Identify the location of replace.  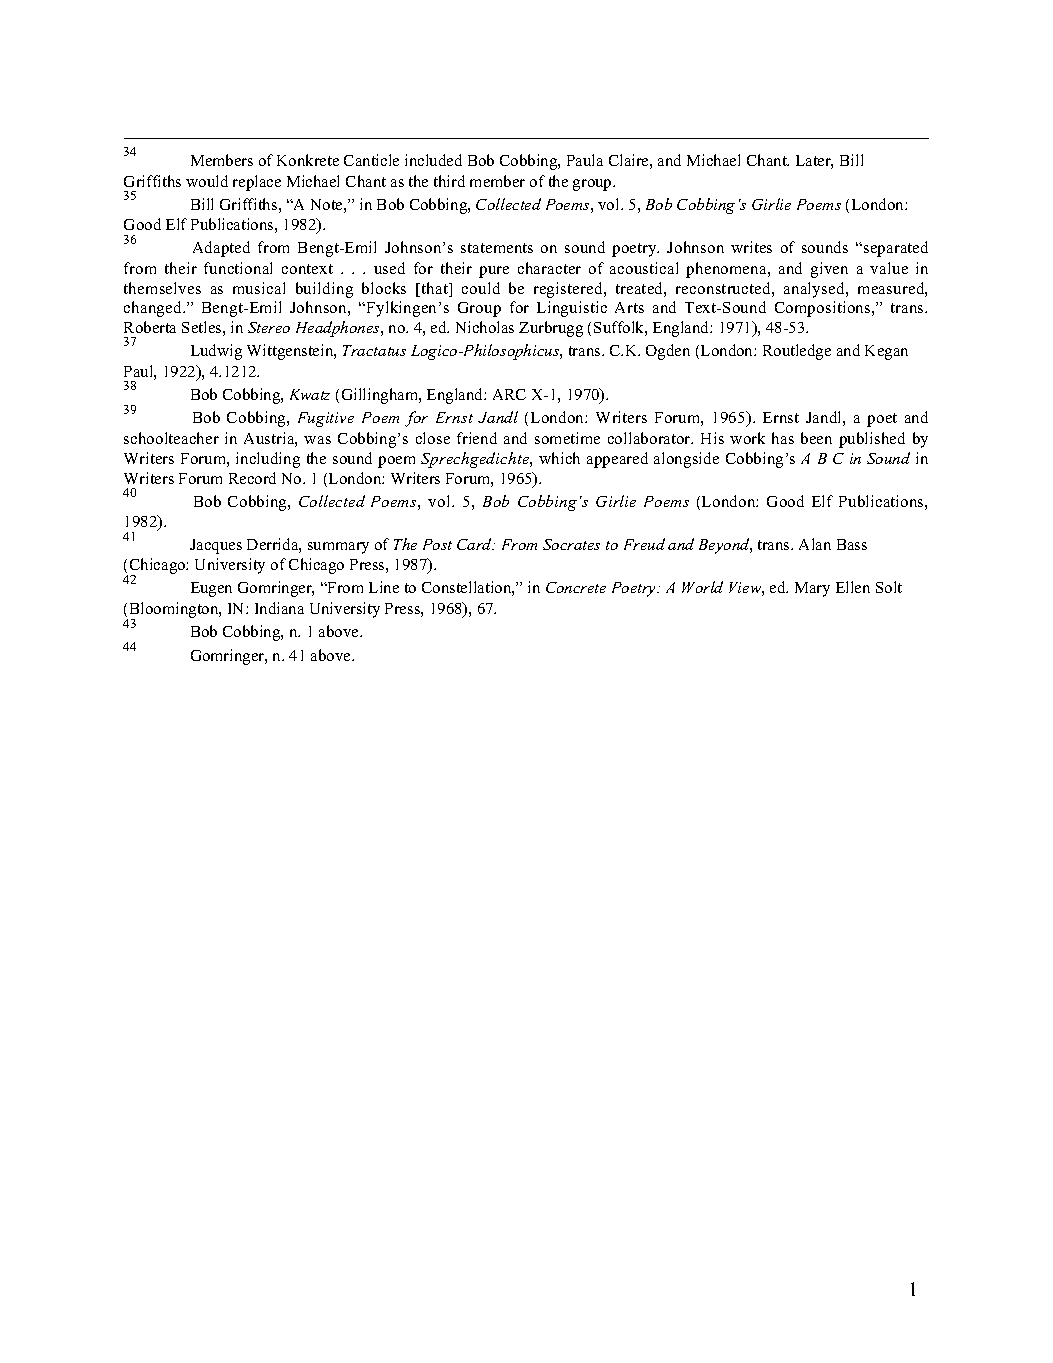
(257, 183).
